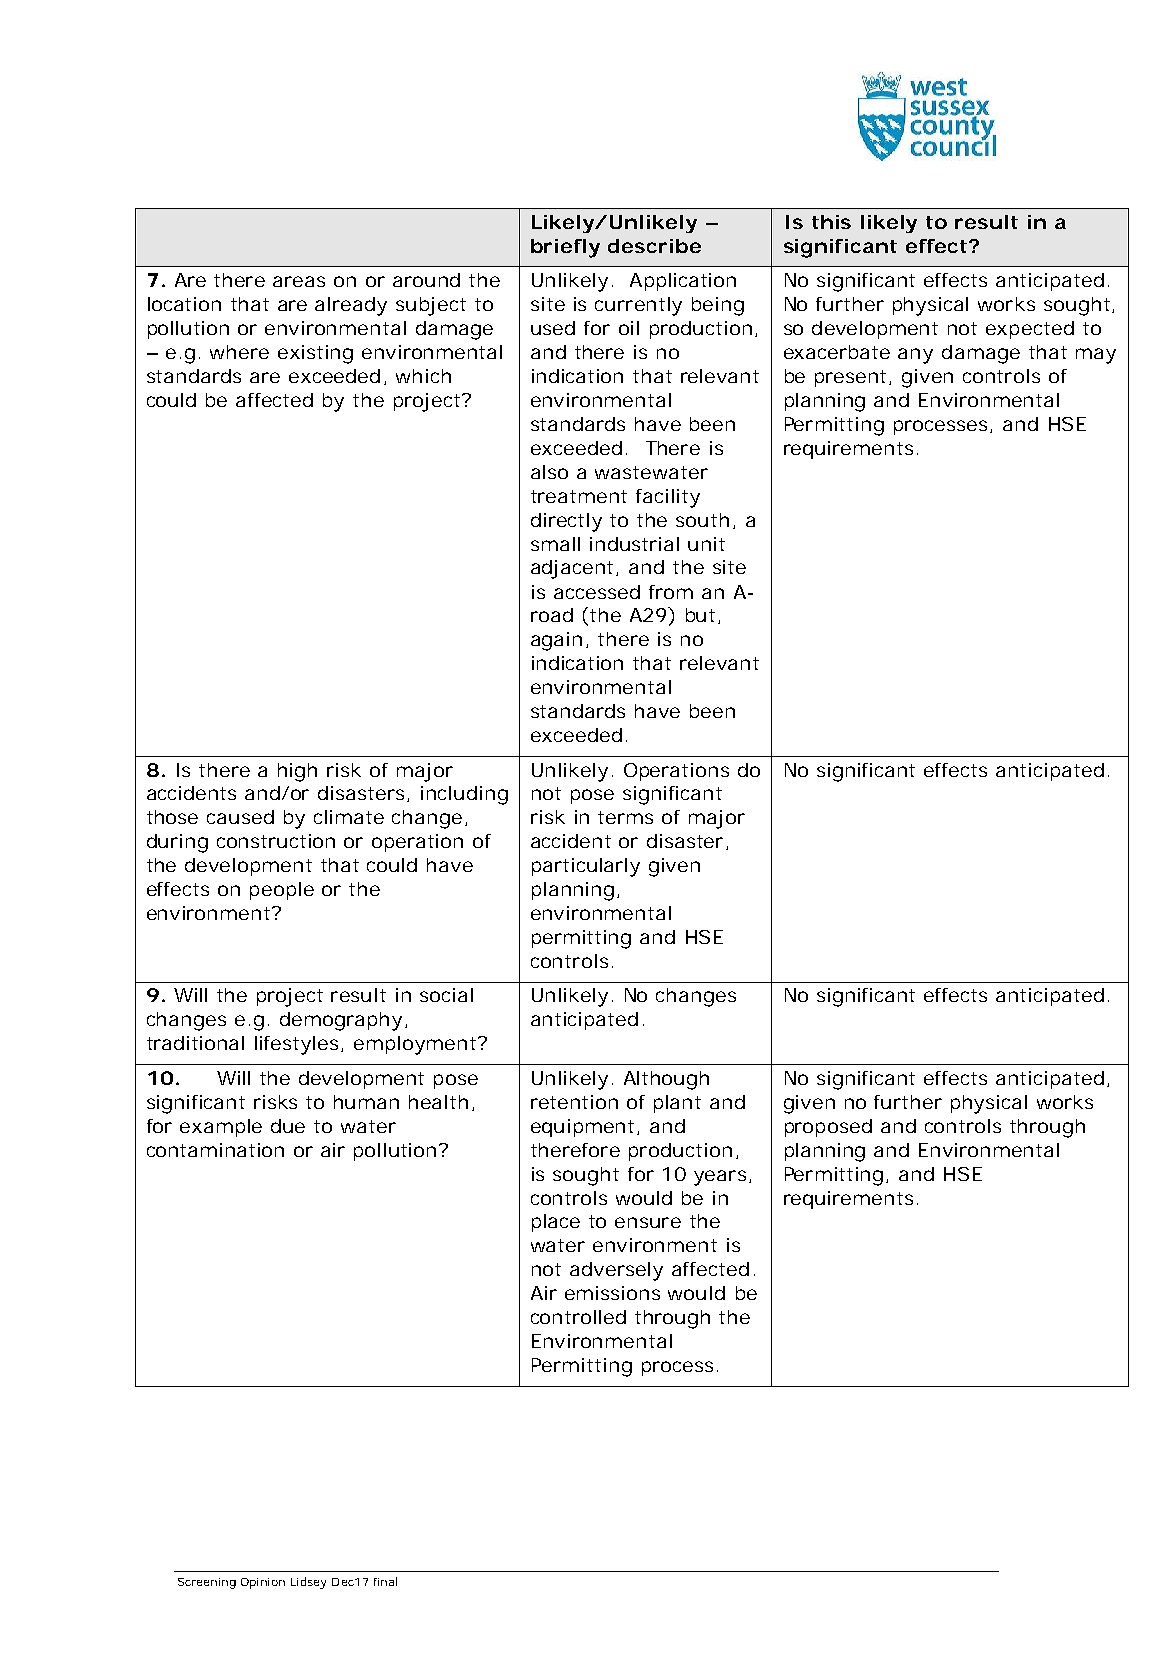  What do you see at coordinates (263, 1583) in the screenshot?
I see `Opinion` at bounding box center [263, 1583].
